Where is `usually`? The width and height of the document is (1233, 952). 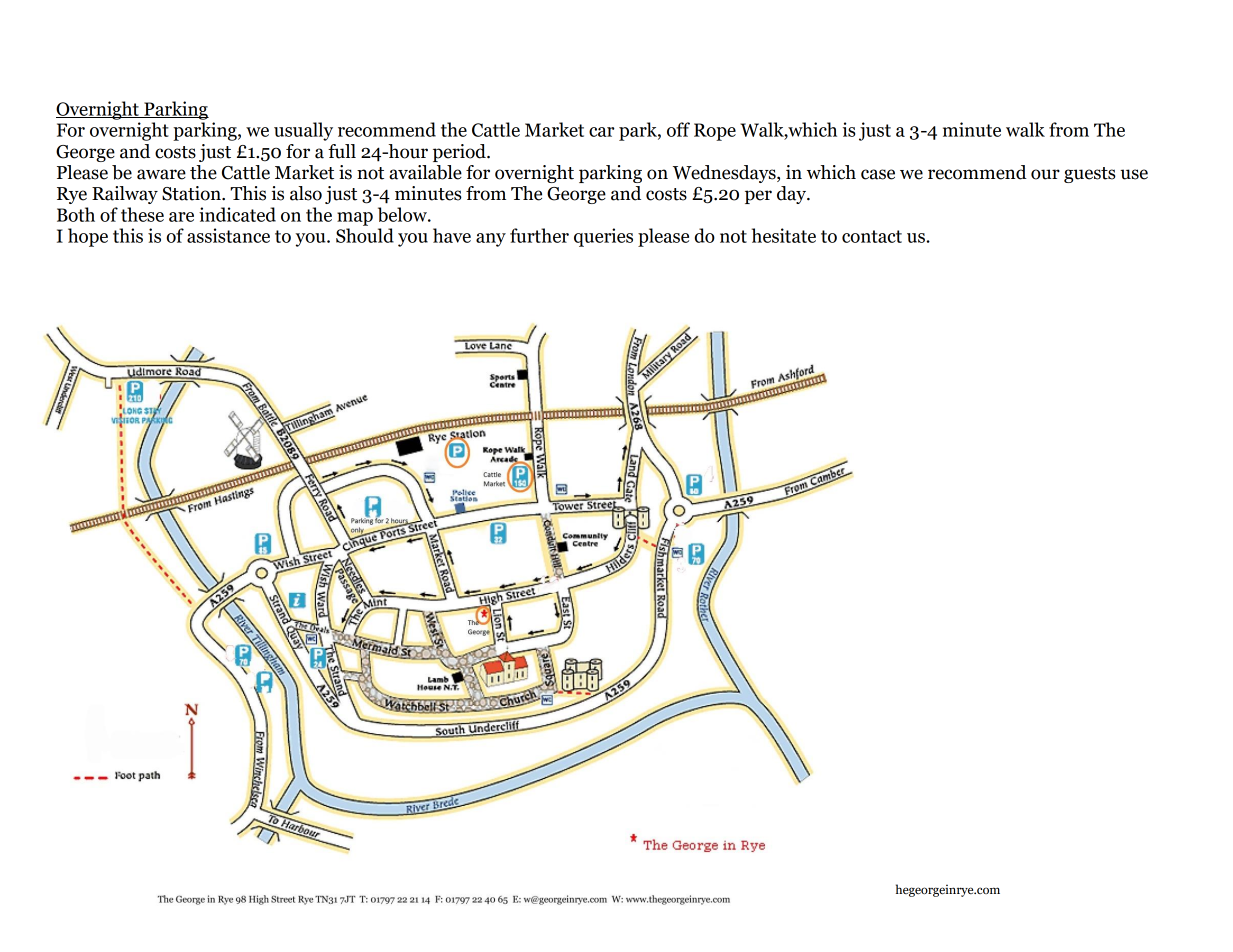 usually is located at coordinates (303, 131).
